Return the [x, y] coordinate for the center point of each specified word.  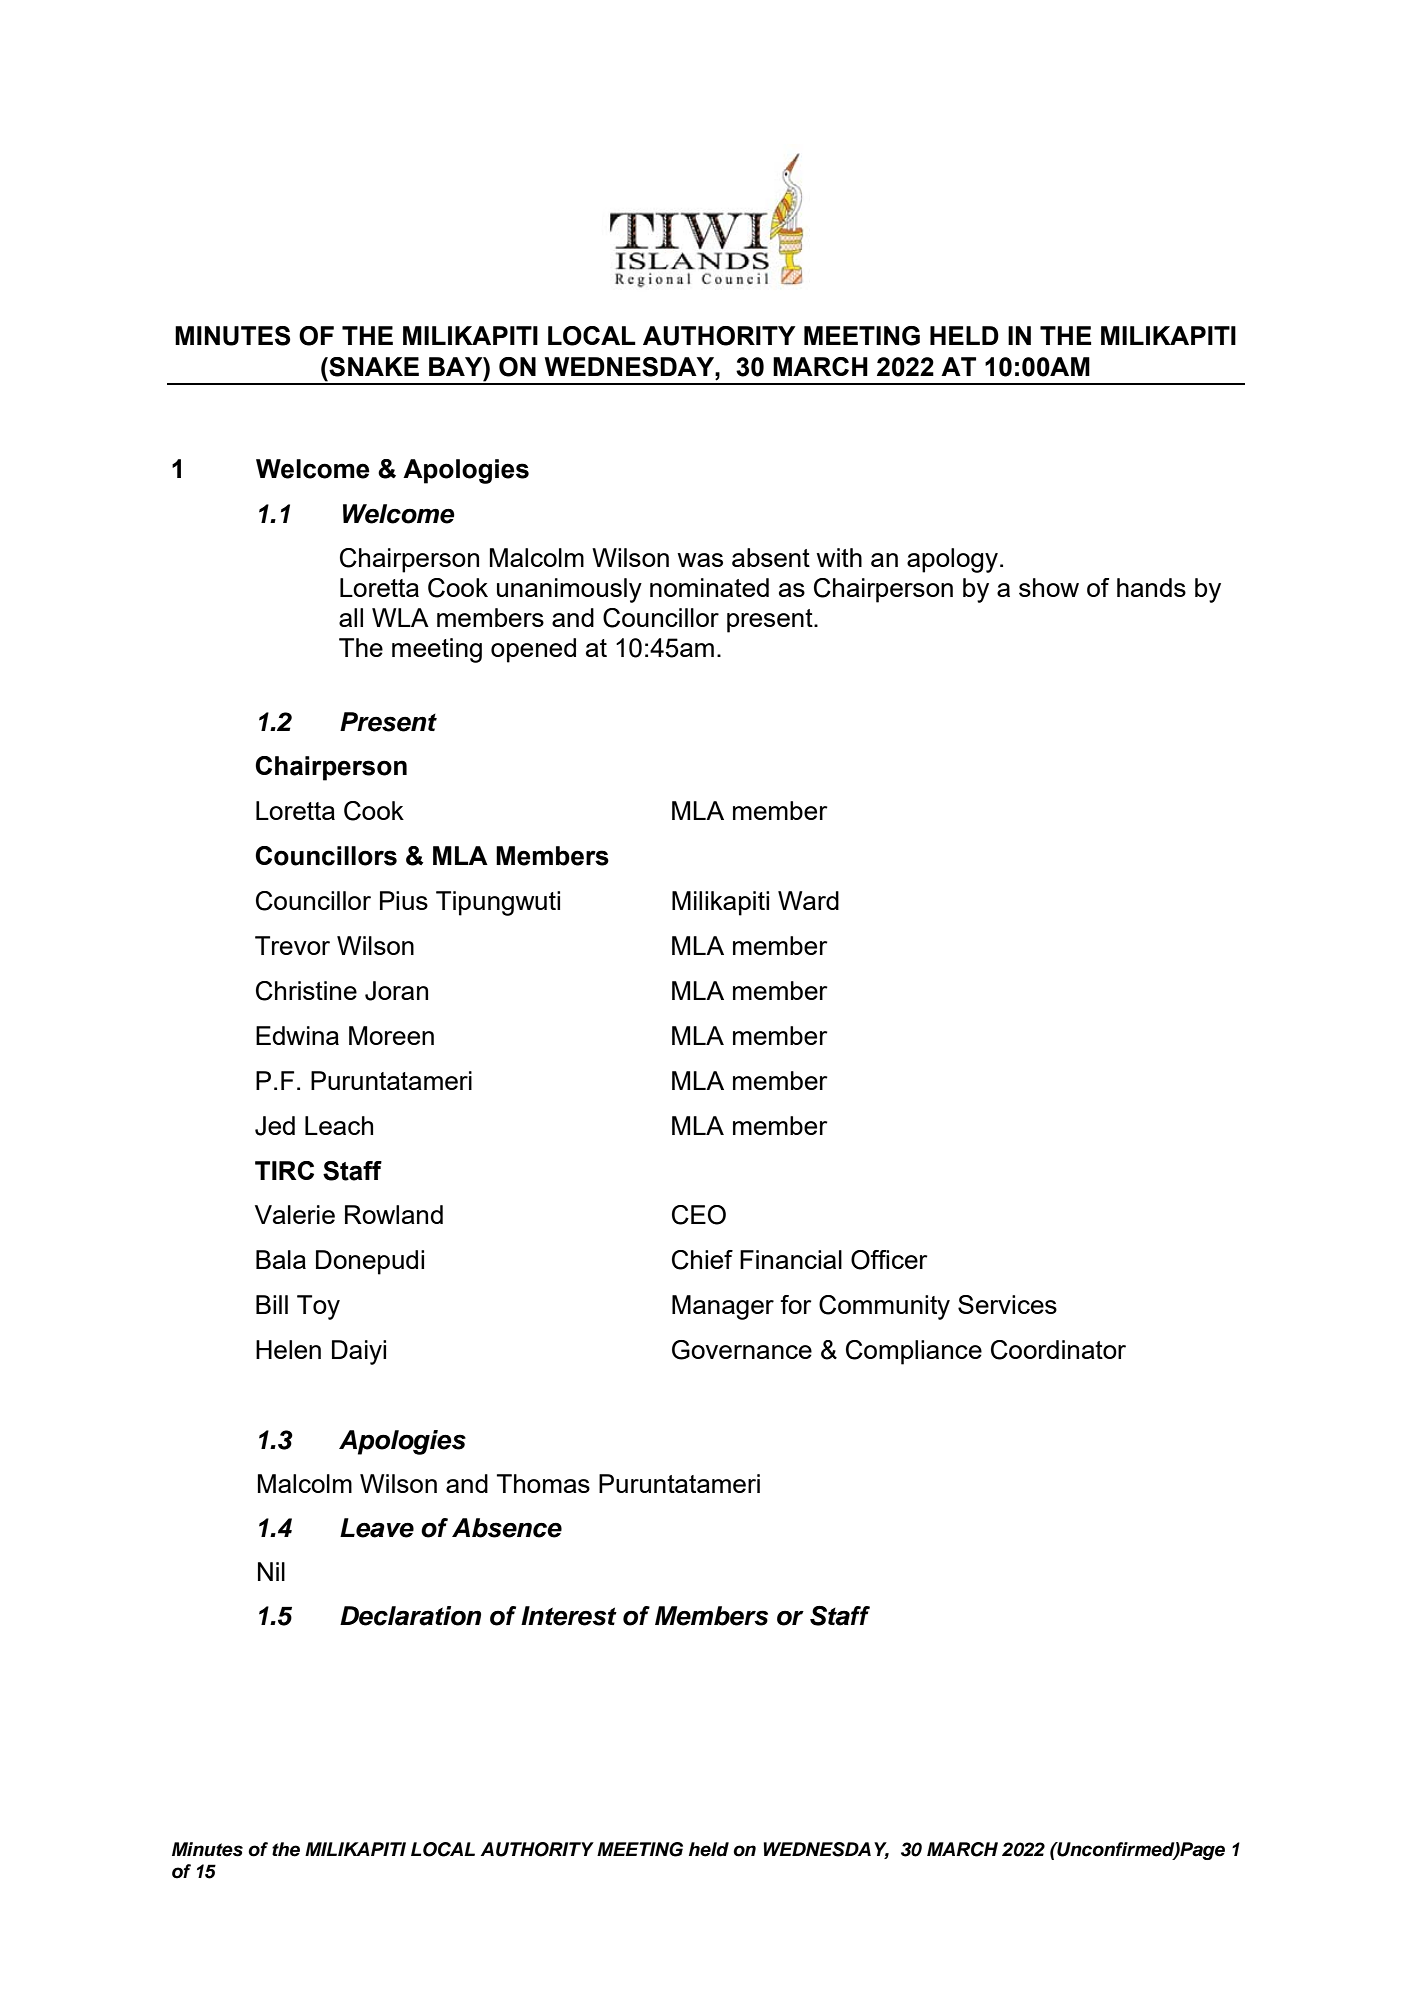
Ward [808, 900]
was [700, 560]
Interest [569, 1616]
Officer [889, 1260]
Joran [396, 991]
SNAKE [373, 367]
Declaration [410, 1616]
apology [952, 560]
